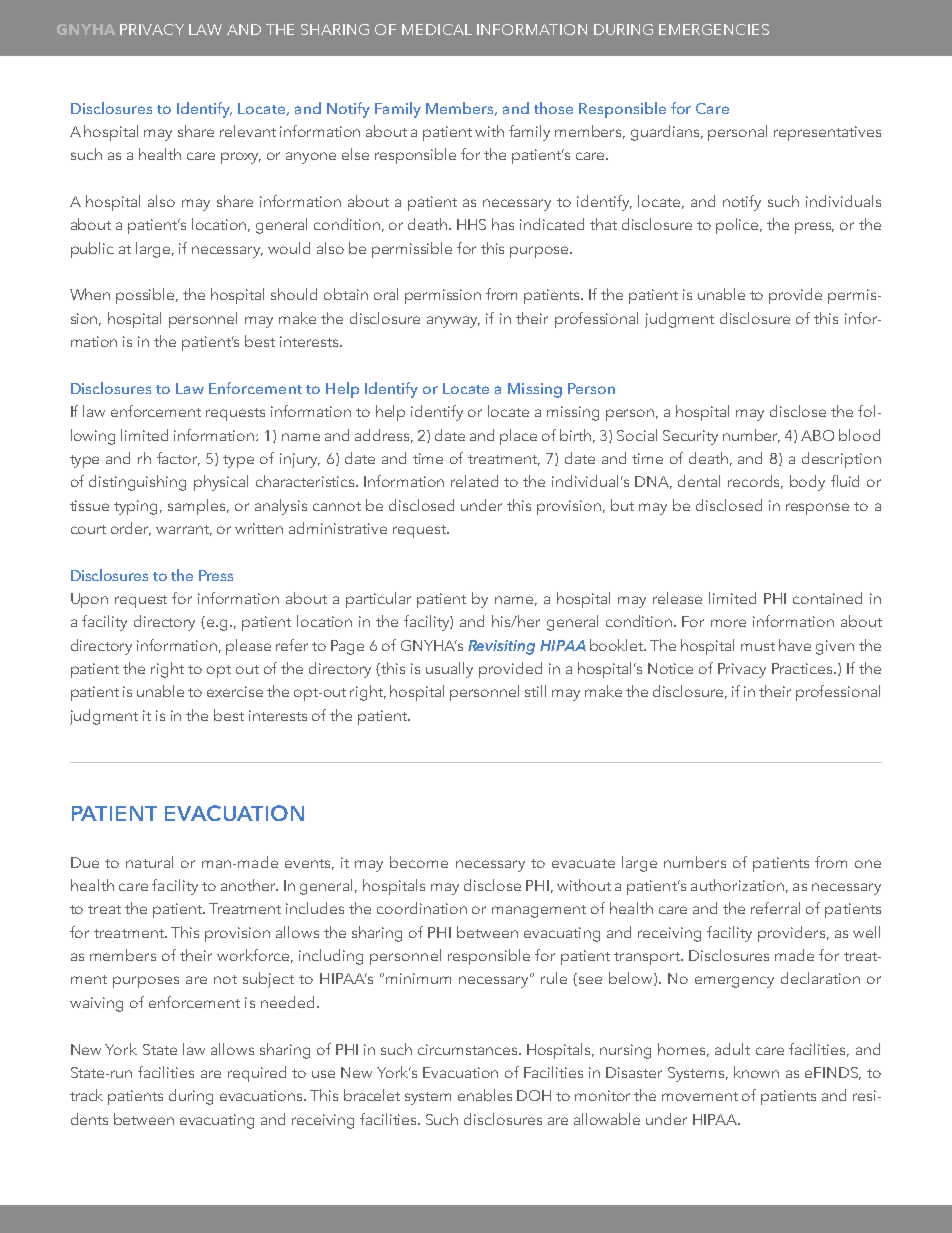 This screenshot has width=952, height=1233. What do you see at coordinates (147, 296) in the screenshot?
I see `possible` at bounding box center [147, 296].
